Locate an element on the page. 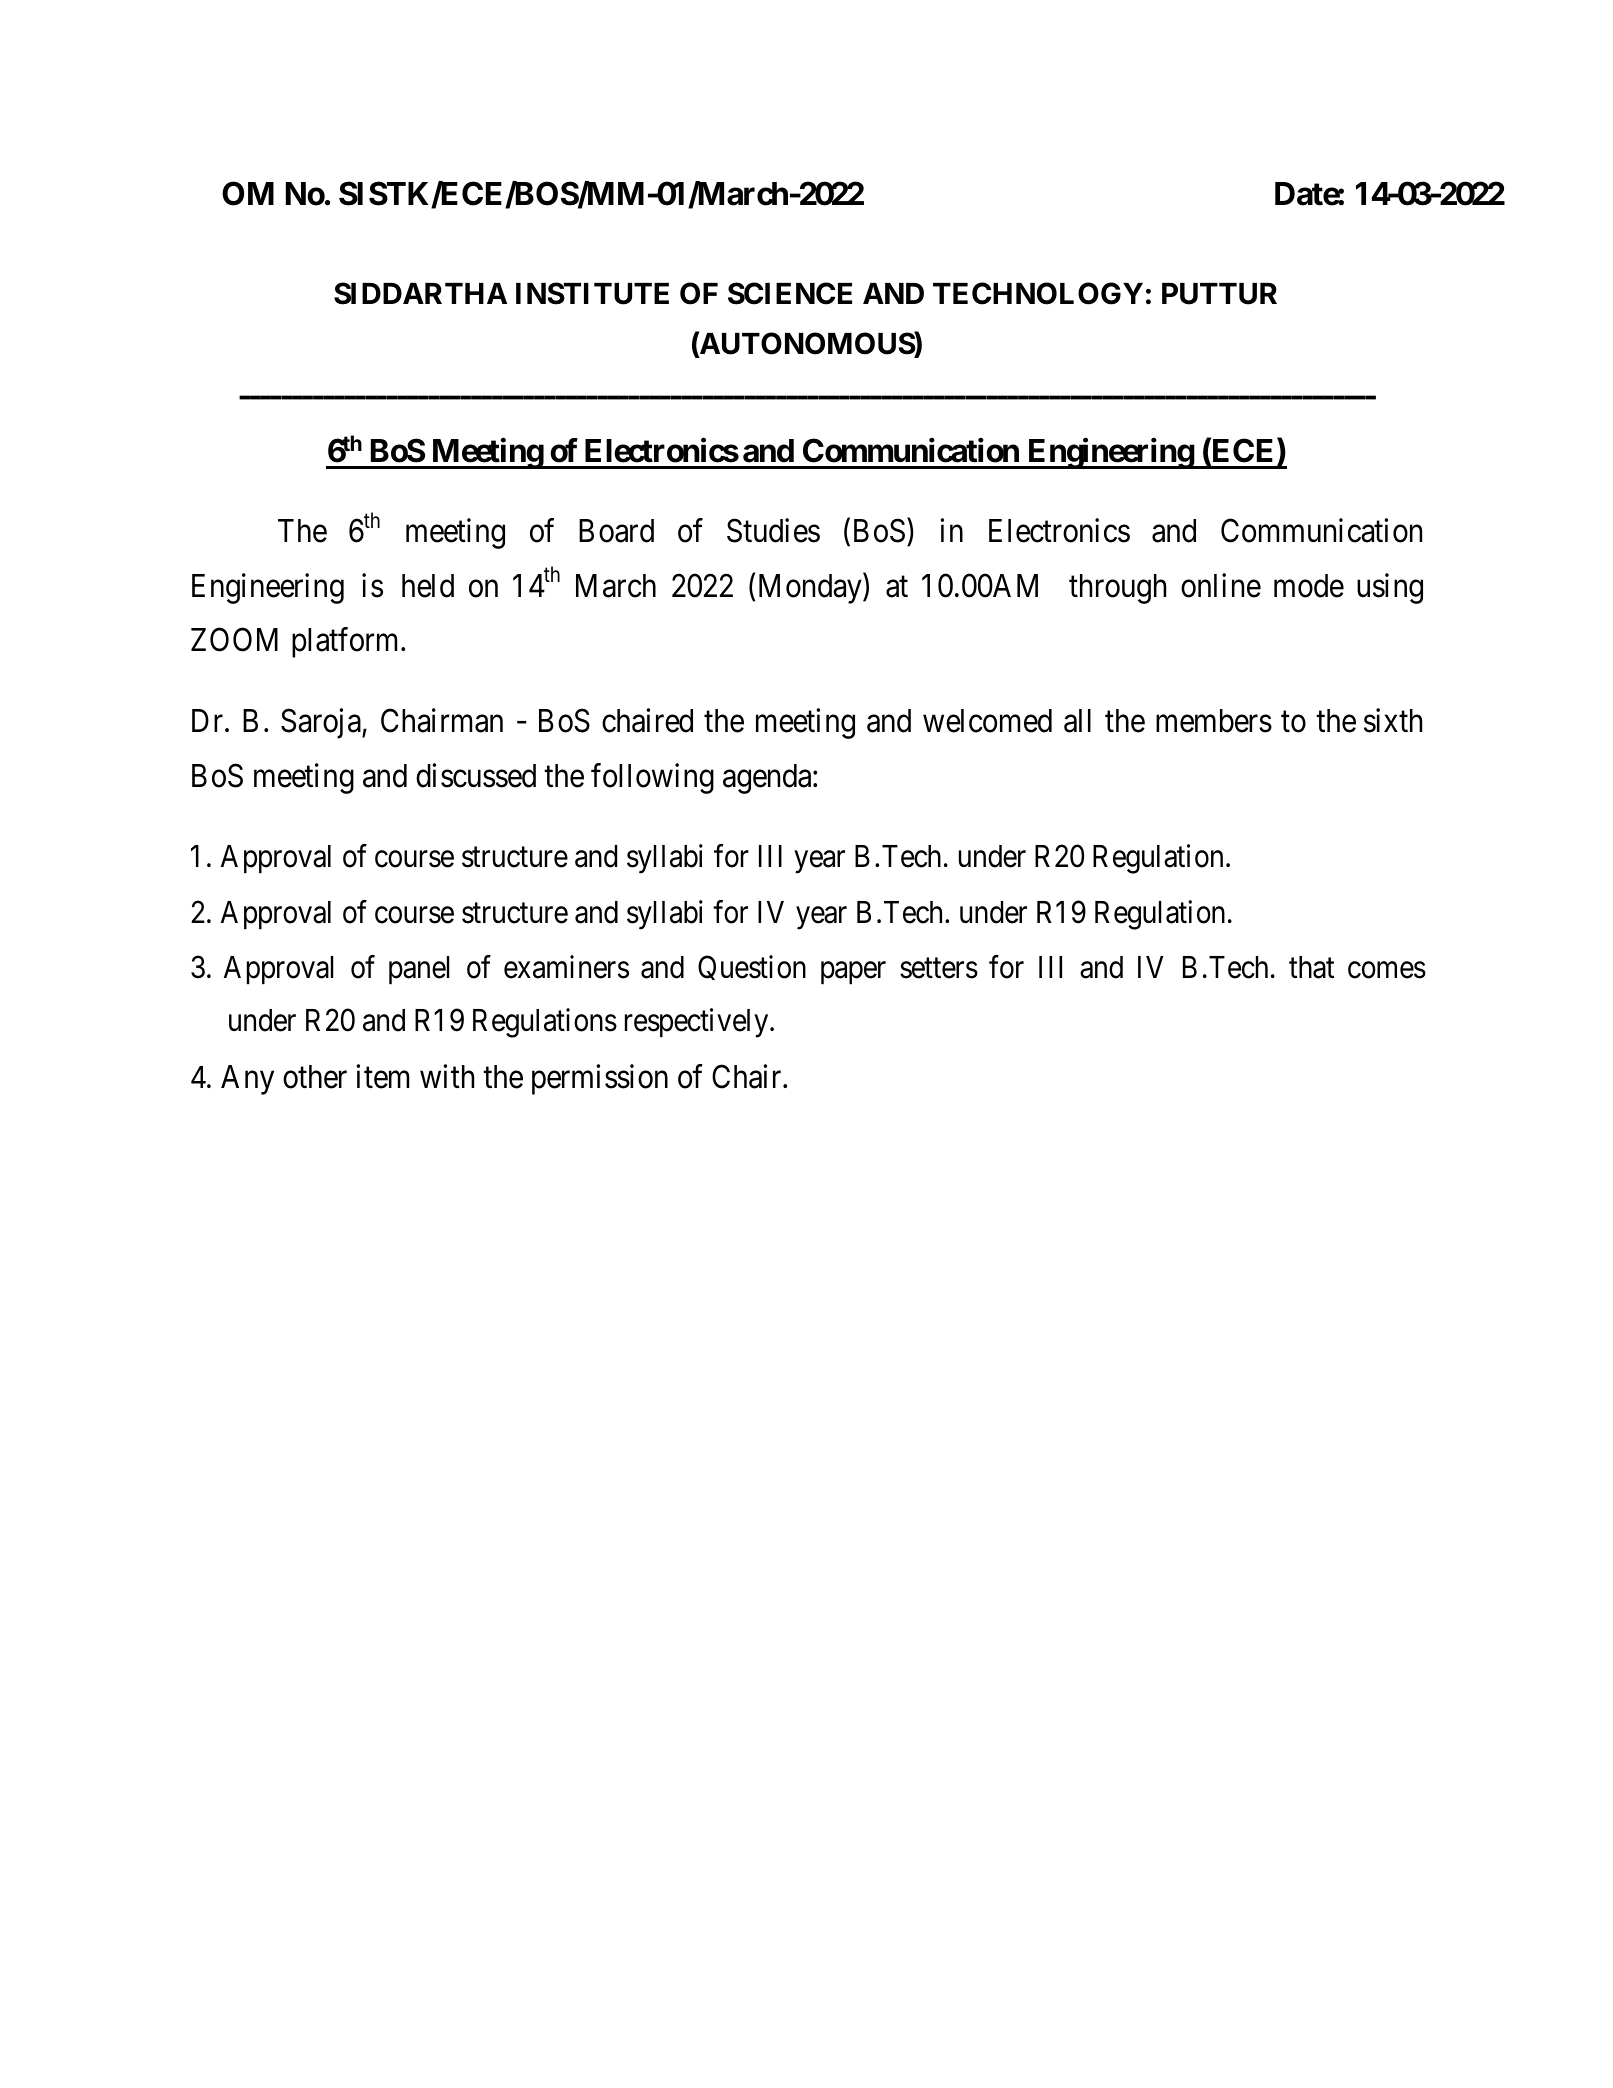 The image size is (1613, 2088). members is located at coordinates (1214, 721).
